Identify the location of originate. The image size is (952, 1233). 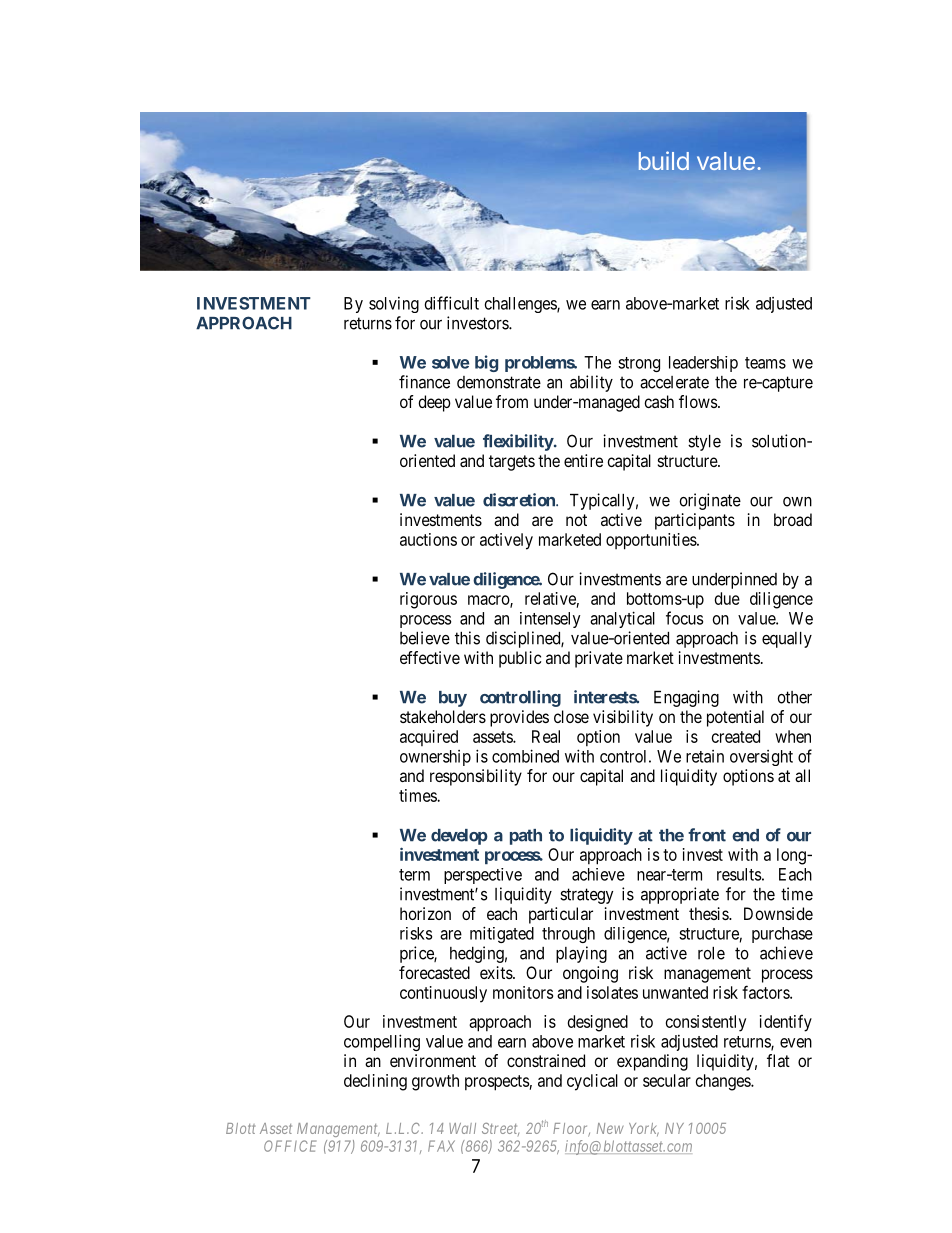
(710, 501).
